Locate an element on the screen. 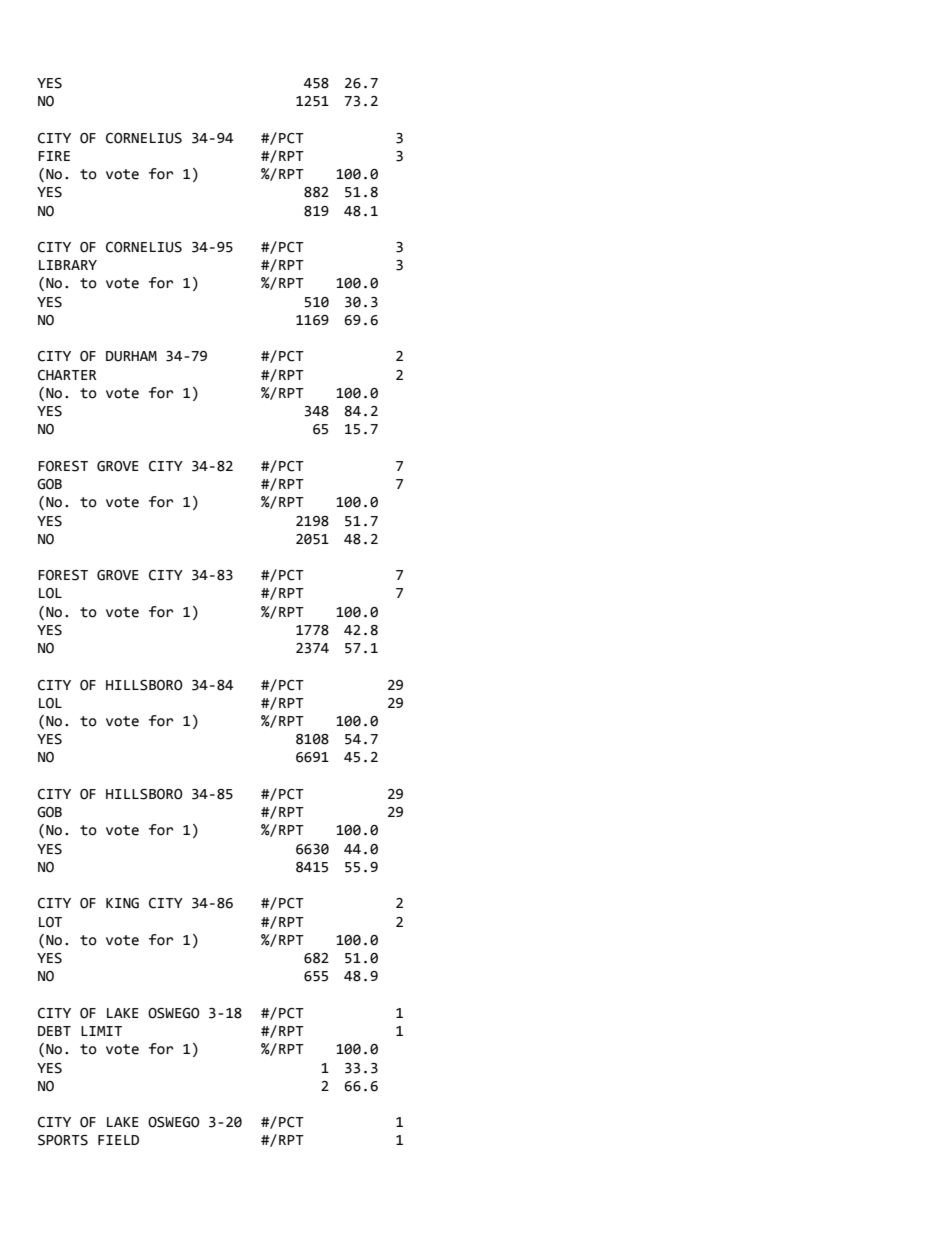 Image resolution: width=952 pixels, height=1233 pixels. SPORTS is located at coordinates (63, 1140).
